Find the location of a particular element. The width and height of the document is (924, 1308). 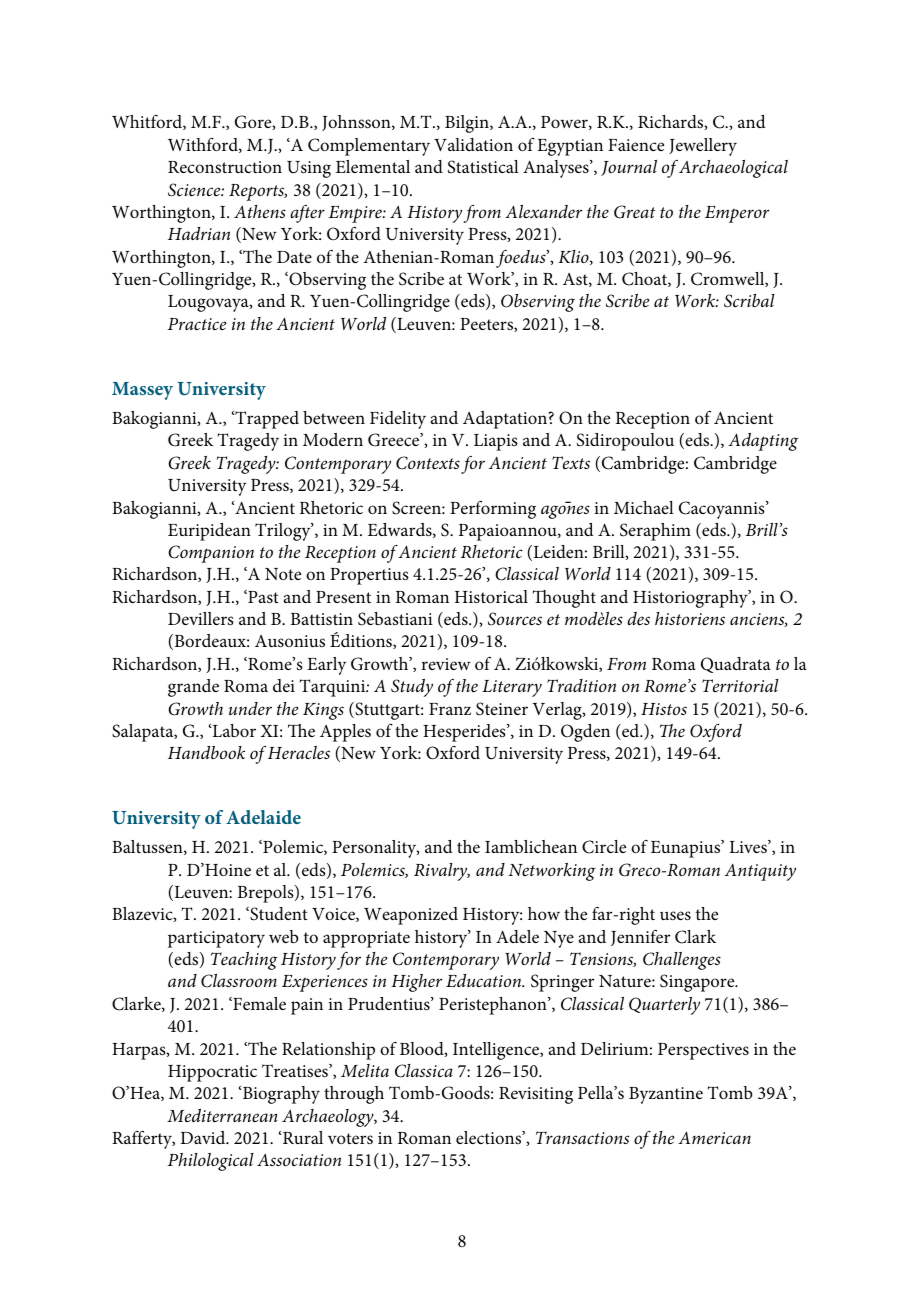

participatory is located at coordinates (216, 939).
